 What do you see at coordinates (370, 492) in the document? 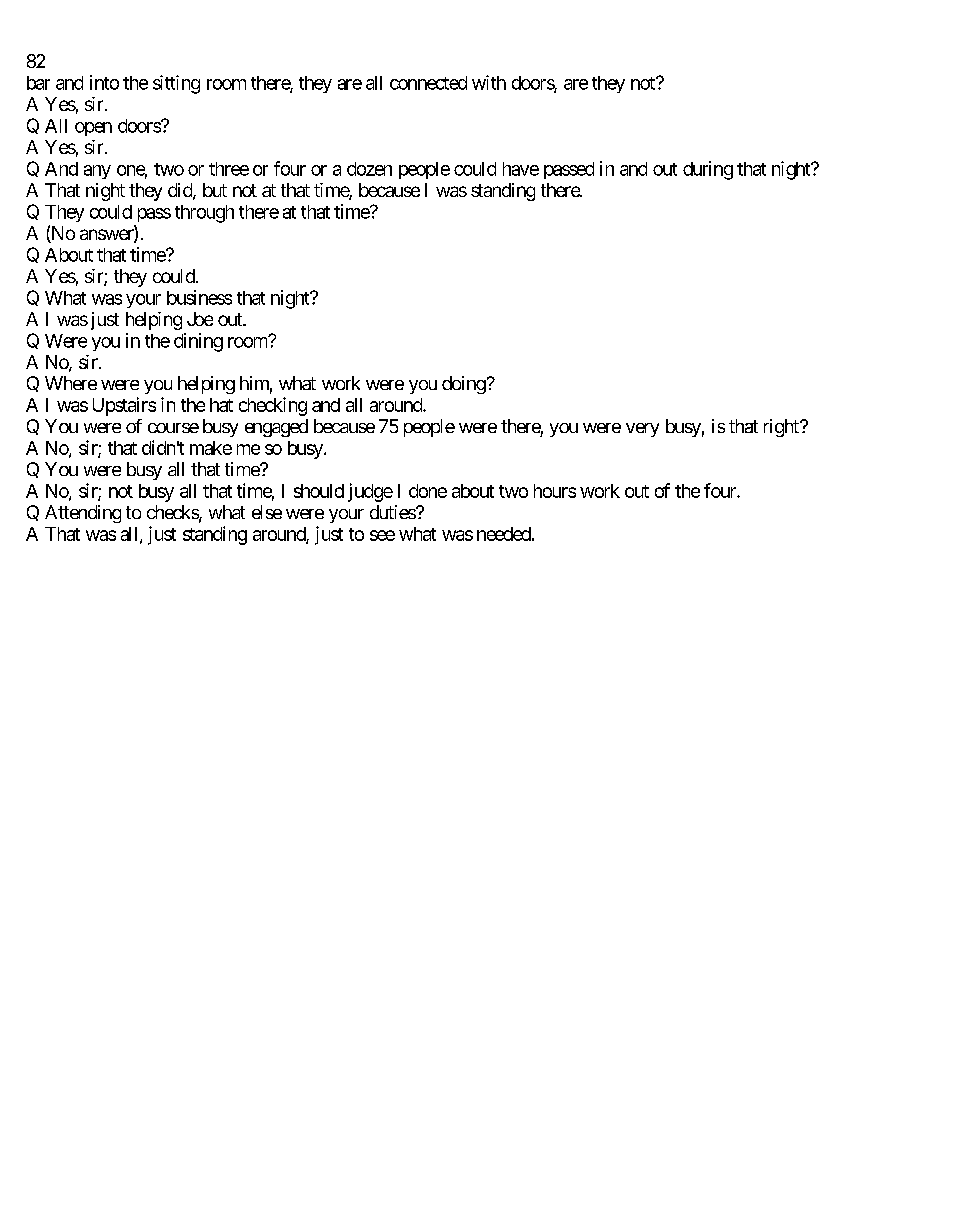
I see `judge` at bounding box center [370, 492].
